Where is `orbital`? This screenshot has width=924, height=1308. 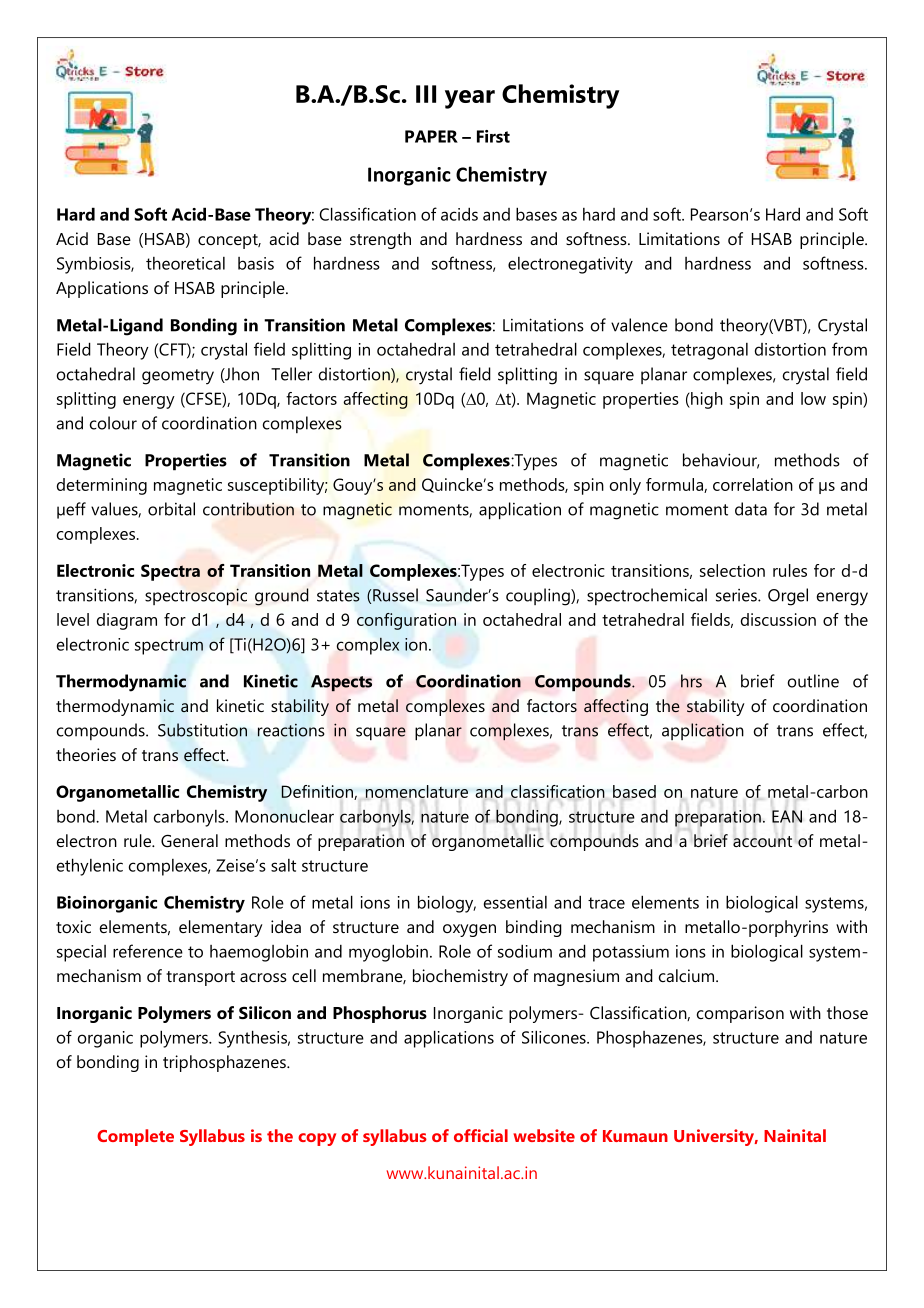 orbital is located at coordinates (171, 509).
